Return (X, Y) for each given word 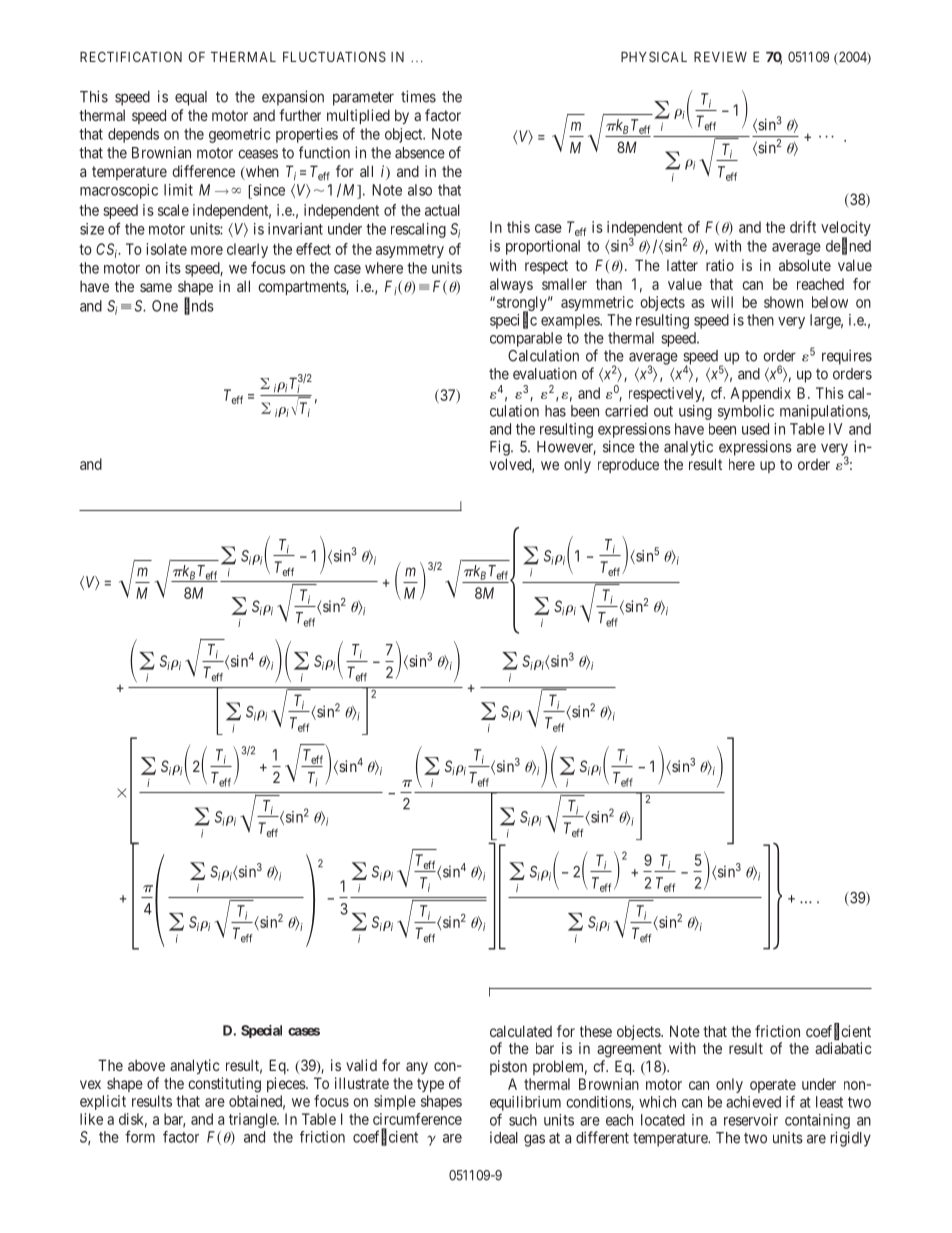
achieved (753, 1102)
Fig (501, 448)
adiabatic (843, 1048)
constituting (224, 1085)
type (430, 1085)
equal (191, 98)
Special (261, 1031)
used (755, 429)
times (418, 96)
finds (199, 306)
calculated (521, 1031)
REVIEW (720, 57)
